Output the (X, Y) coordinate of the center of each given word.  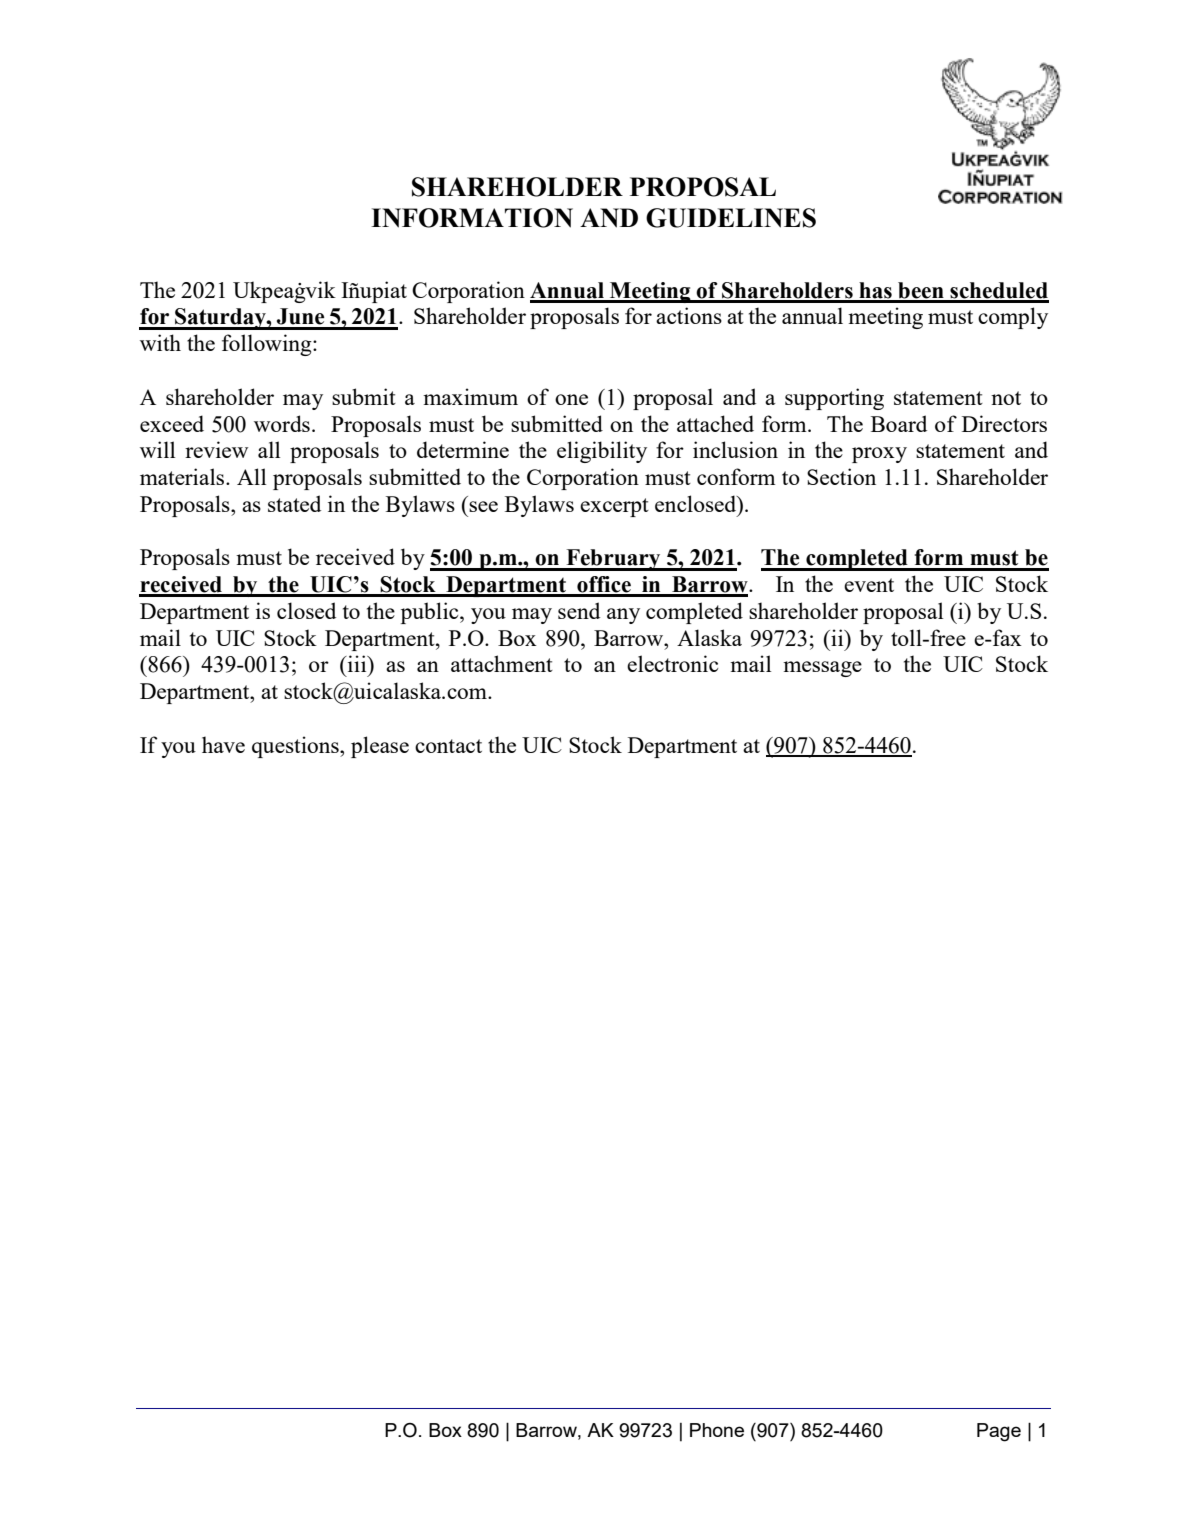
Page (999, 1432)
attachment (502, 663)
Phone (717, 1430)
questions (296, 747)
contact (448, 746)
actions (689, 315)
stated (294, 503)
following (268, 345)
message (822, 669)
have (223, 744)
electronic (672, 663)
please (380, 747)
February (613, 560)
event (869, 585)
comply (1013, 318)
